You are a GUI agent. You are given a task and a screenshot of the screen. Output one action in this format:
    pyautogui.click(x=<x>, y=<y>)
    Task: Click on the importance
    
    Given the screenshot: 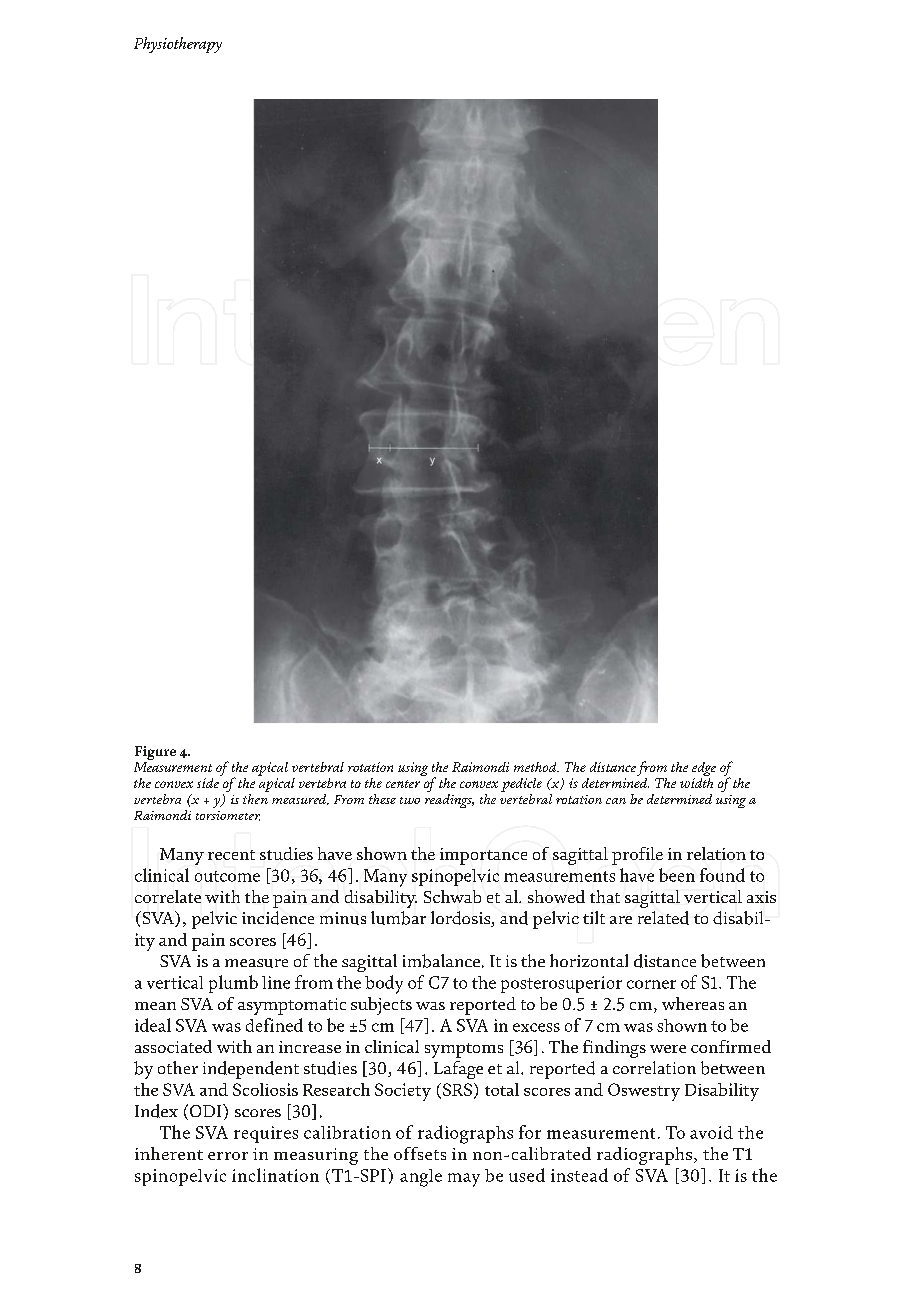 What is the action you would take?
    pyautogui.click(x=483, y=856)
